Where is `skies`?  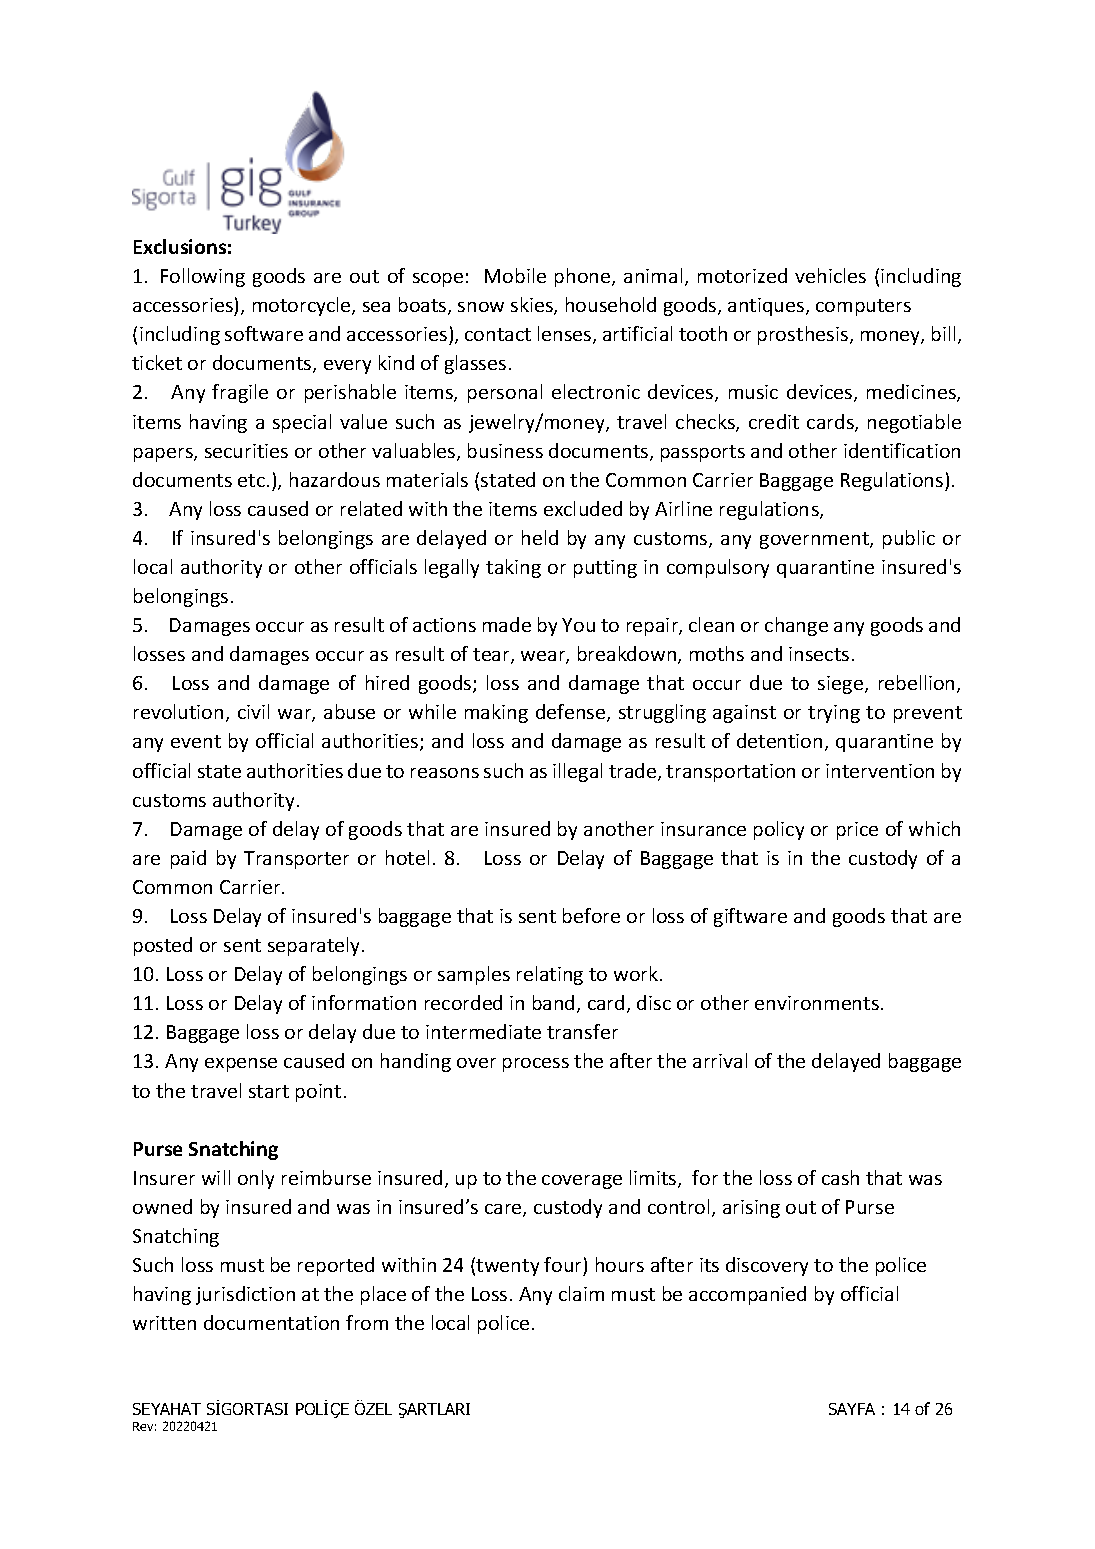
skies is located at coordinates (533, 306).
